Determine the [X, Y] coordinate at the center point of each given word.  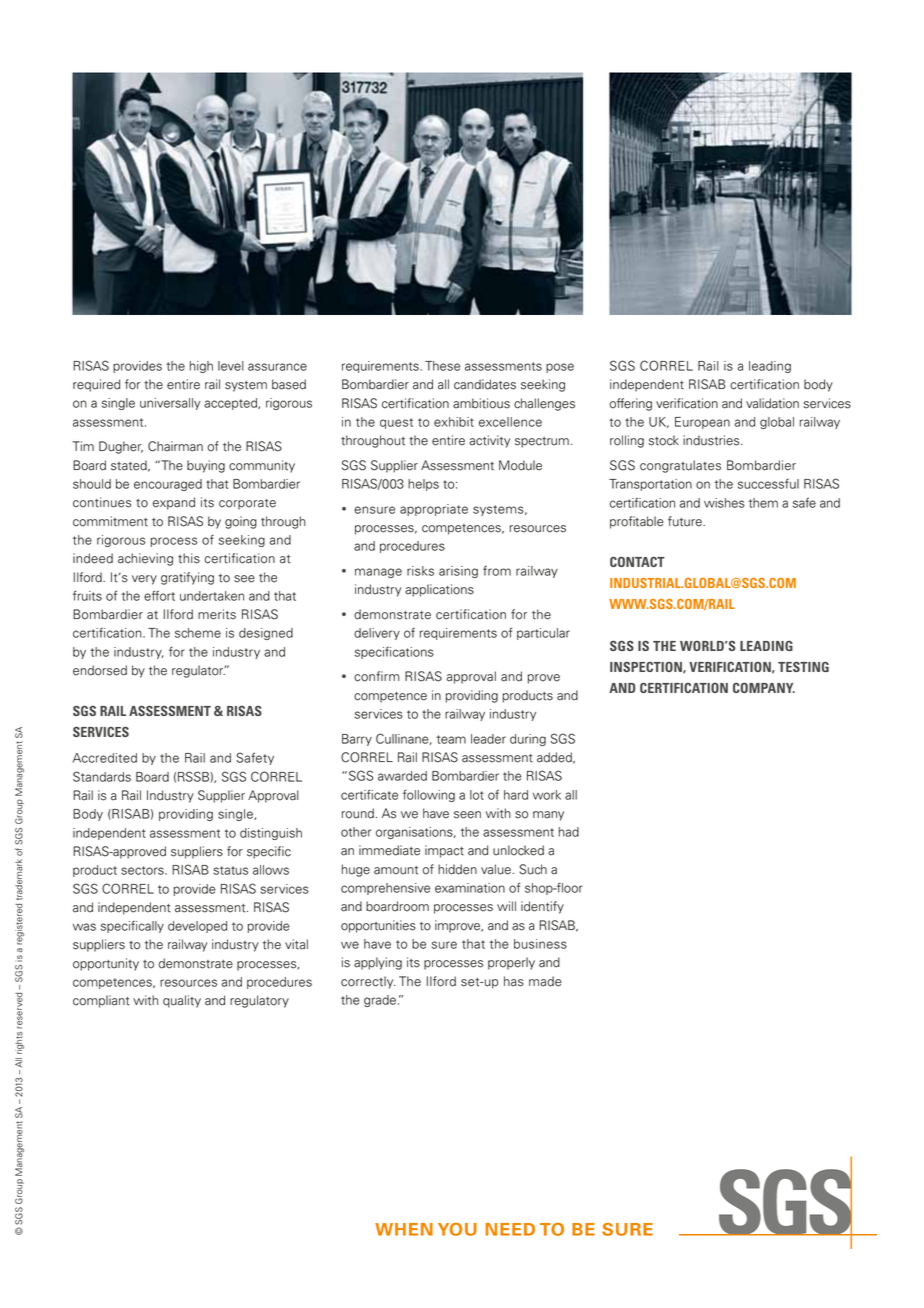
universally [170, 404]
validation [772, 403]
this [189, 558]
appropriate [434, 510]
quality [182, 1001]
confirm [376, 676]
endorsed [100, 670]
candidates [485, 384]
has [514, 981]
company [764, 688]
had [569, 832]
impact [444, 851]
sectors [143, 870]
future [686, 521]
